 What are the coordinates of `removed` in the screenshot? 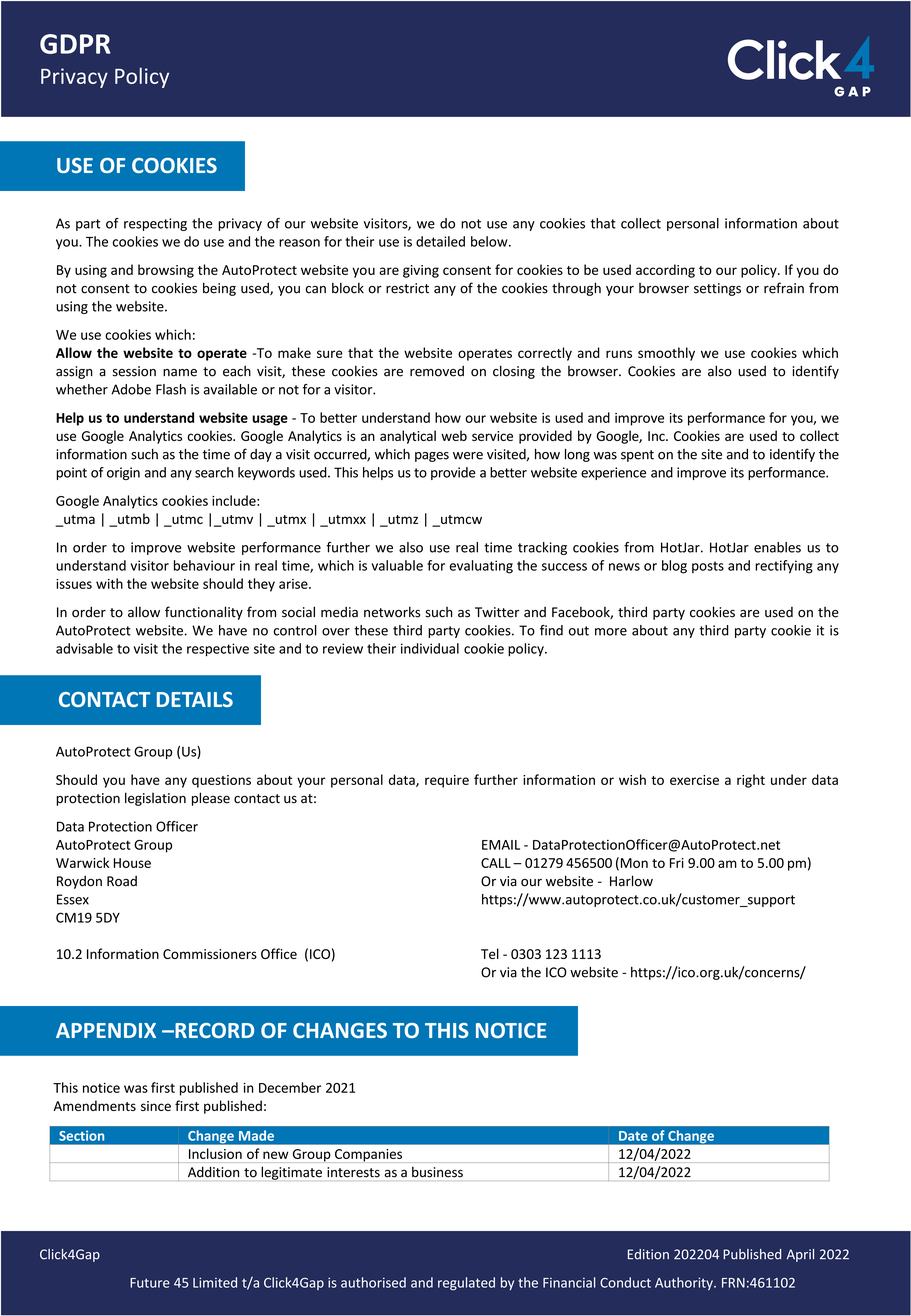 It's located at (437, 371).
